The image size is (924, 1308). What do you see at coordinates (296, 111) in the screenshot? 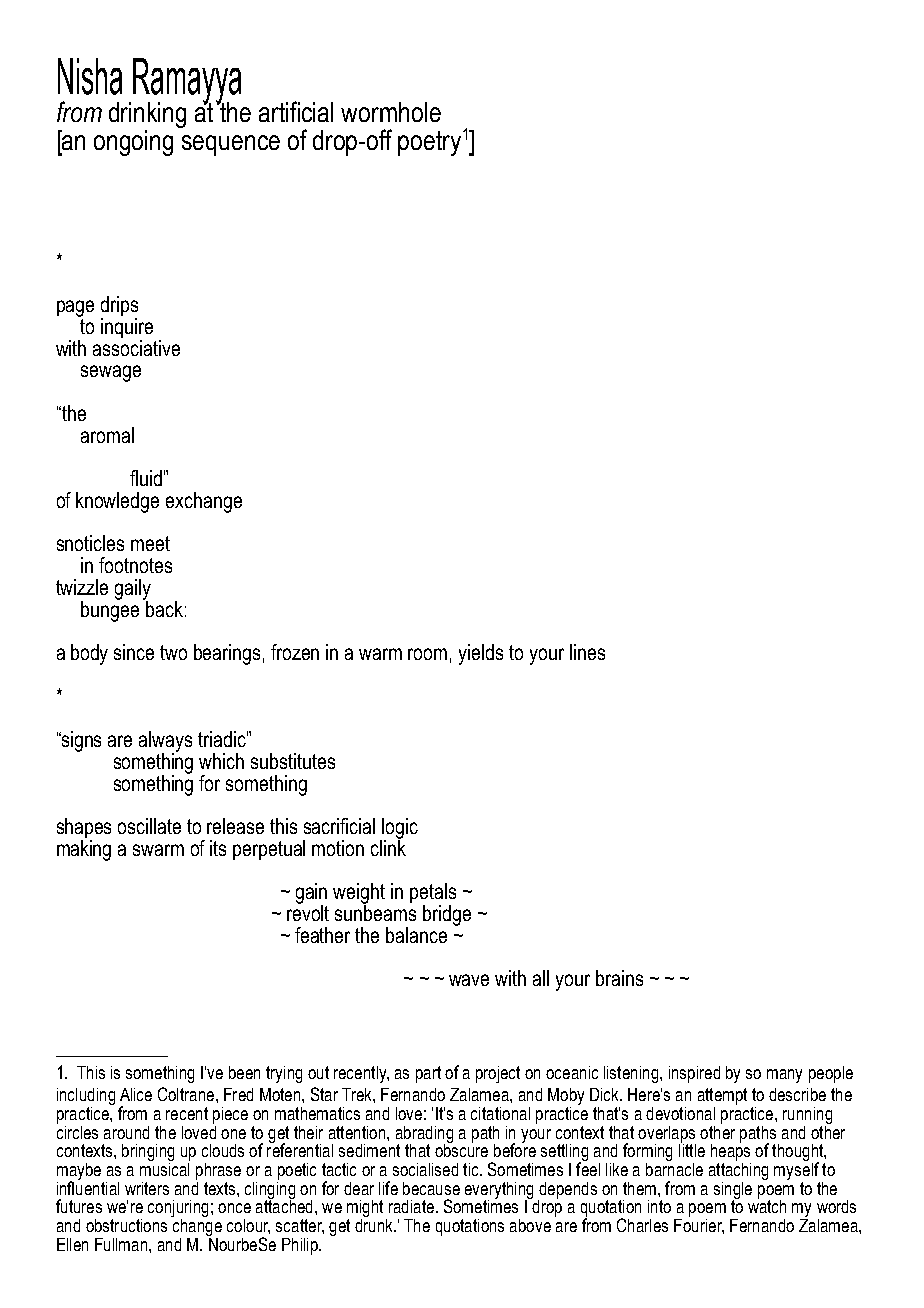
I see `artificial` at bounding box center [296, 111].
